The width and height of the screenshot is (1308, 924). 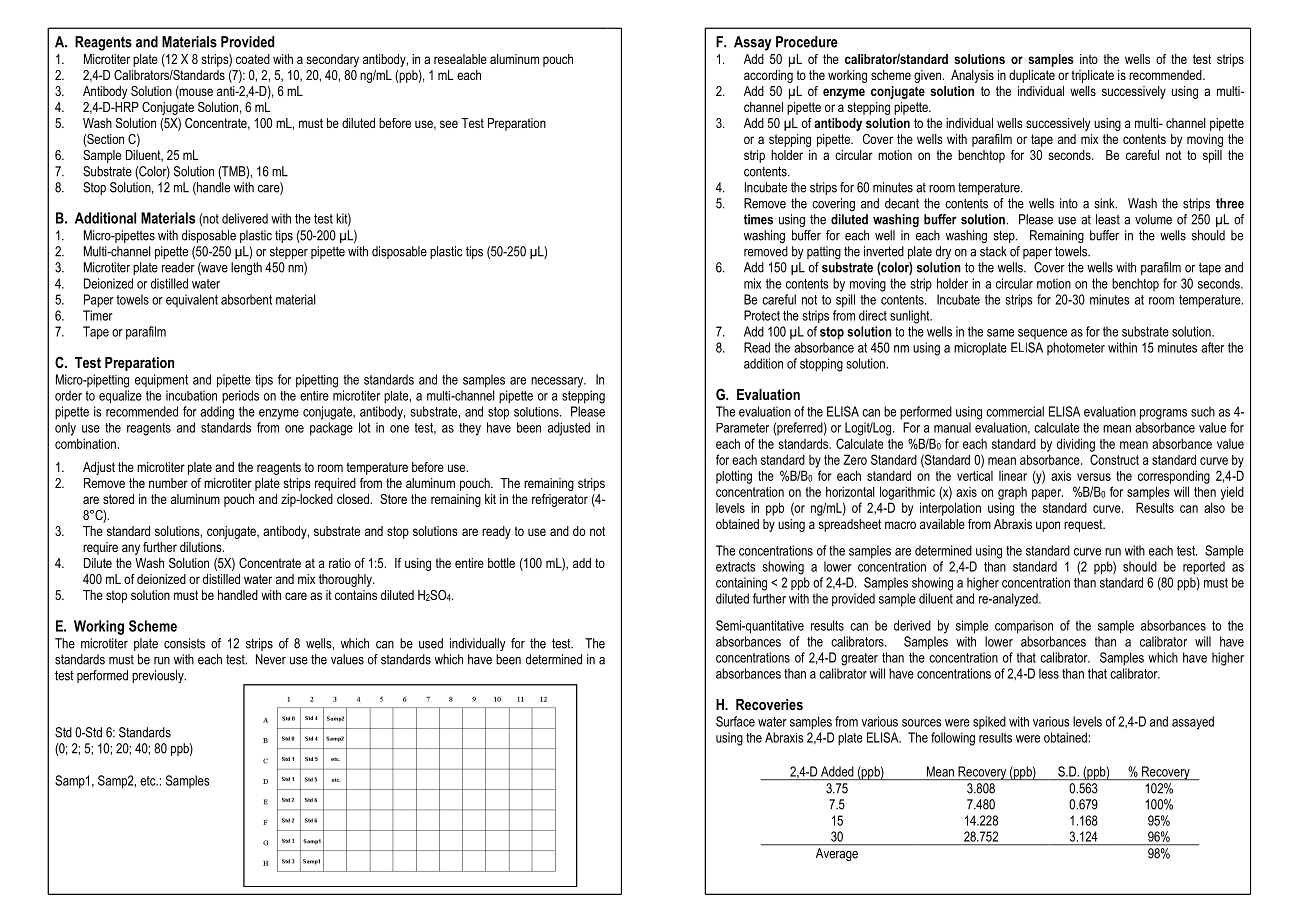 I want to click on reported, so click(x=1204, y=568).
